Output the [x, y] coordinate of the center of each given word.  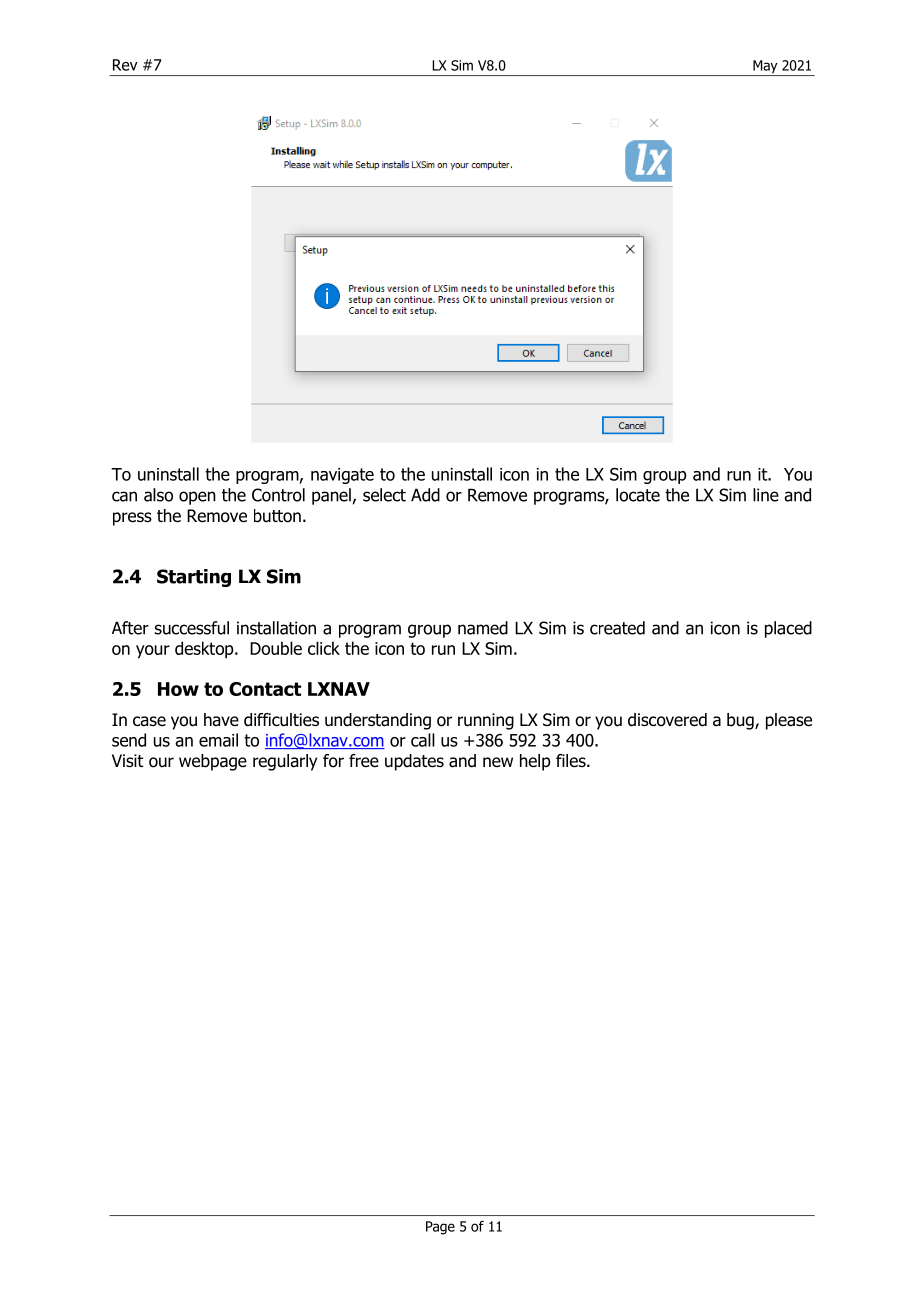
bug [741, 721]
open [197, 498]
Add [425, 495]
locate [638, 495]
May [765, 68]
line [766, 495]
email [218, 740]
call [423, 740]
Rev [125, 65]
